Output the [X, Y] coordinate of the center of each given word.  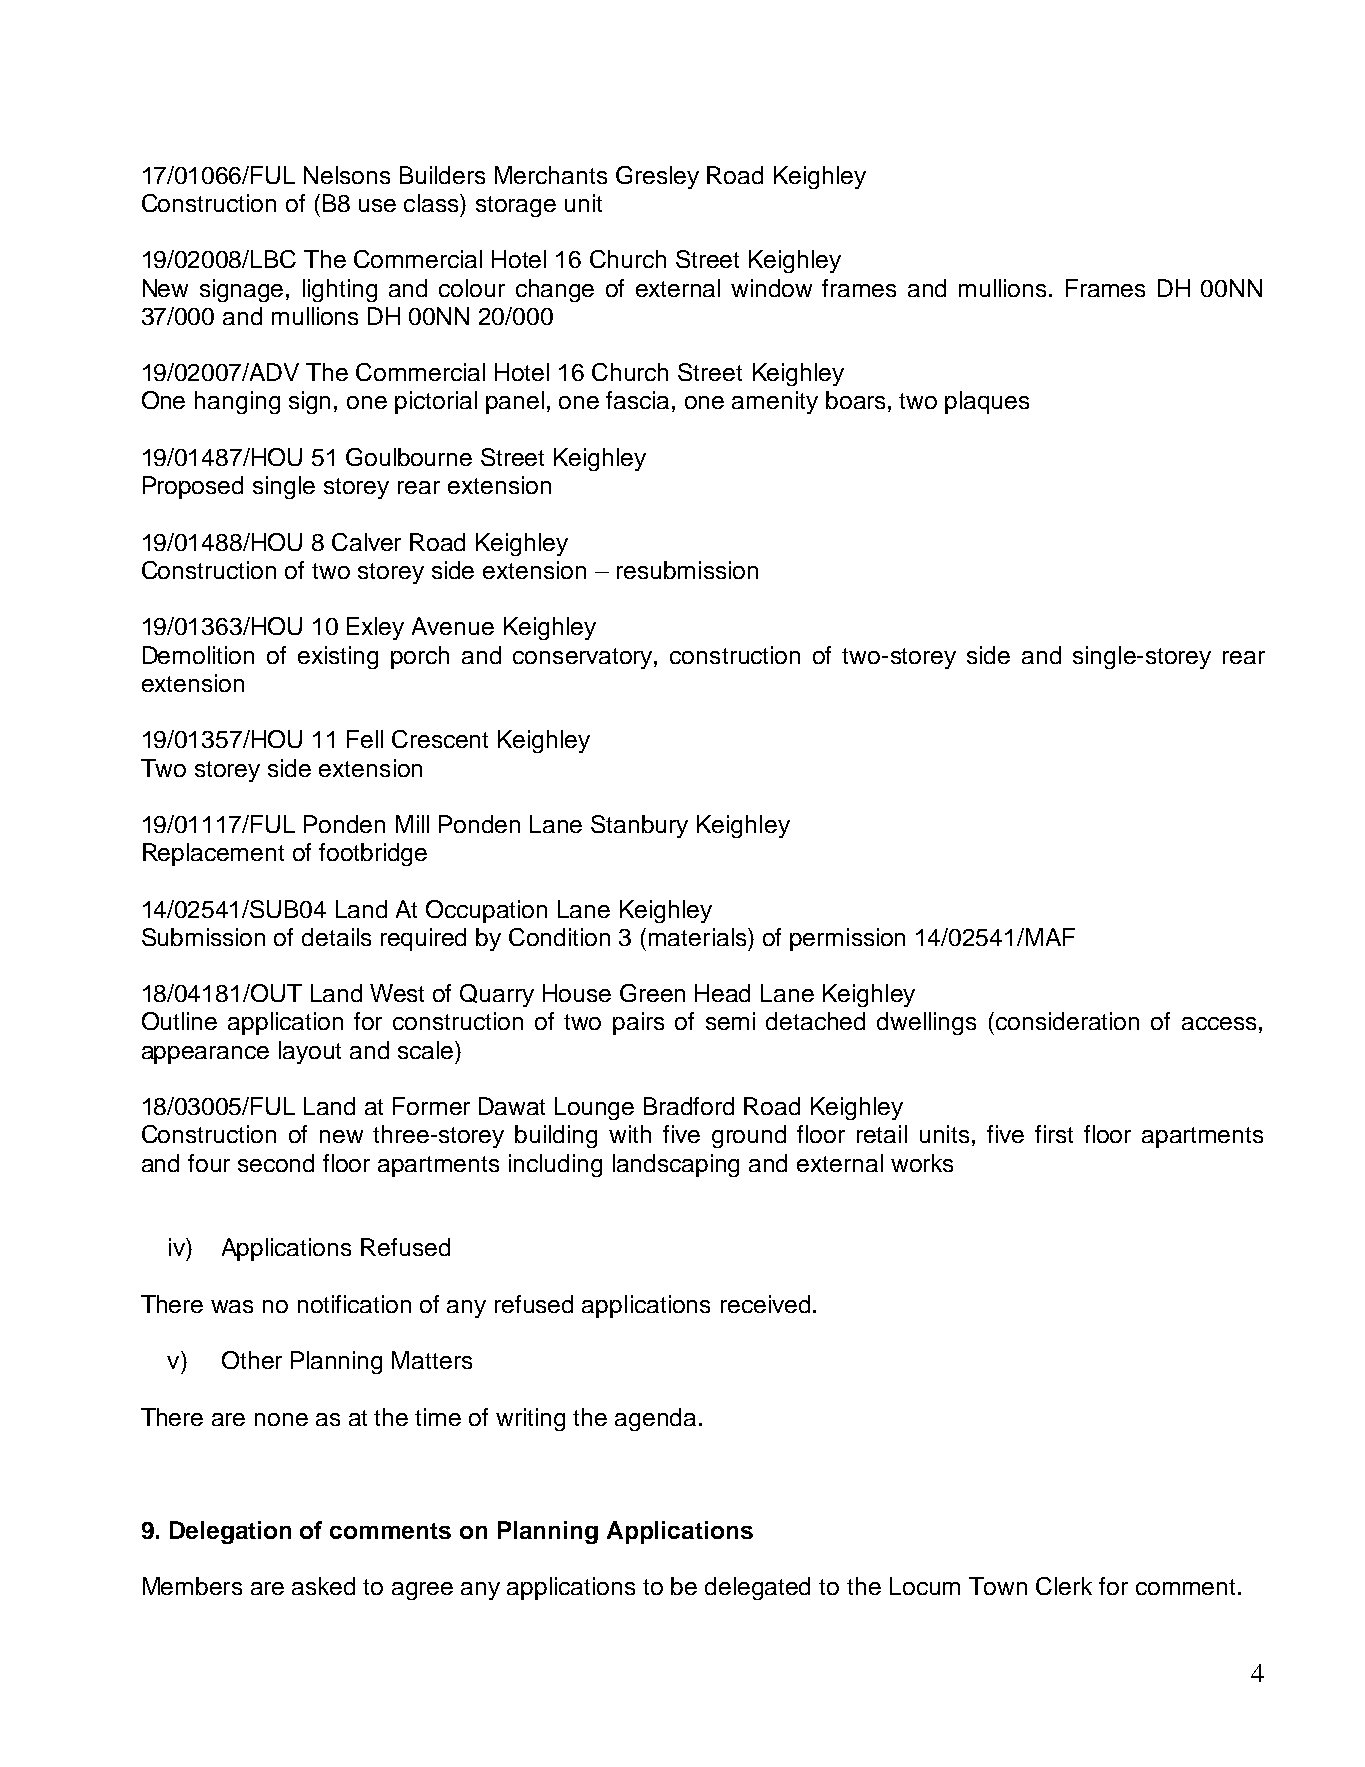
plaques [987, 402]
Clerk [1064, 1586]
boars [855, 400]
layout [310, 1052]
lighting [340, 290]
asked [323, 1586]
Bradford [689, 1106]
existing [338, 657]
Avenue [453, 626]
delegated [757, 1588]
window [771, 288]
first [1054, 1134]
